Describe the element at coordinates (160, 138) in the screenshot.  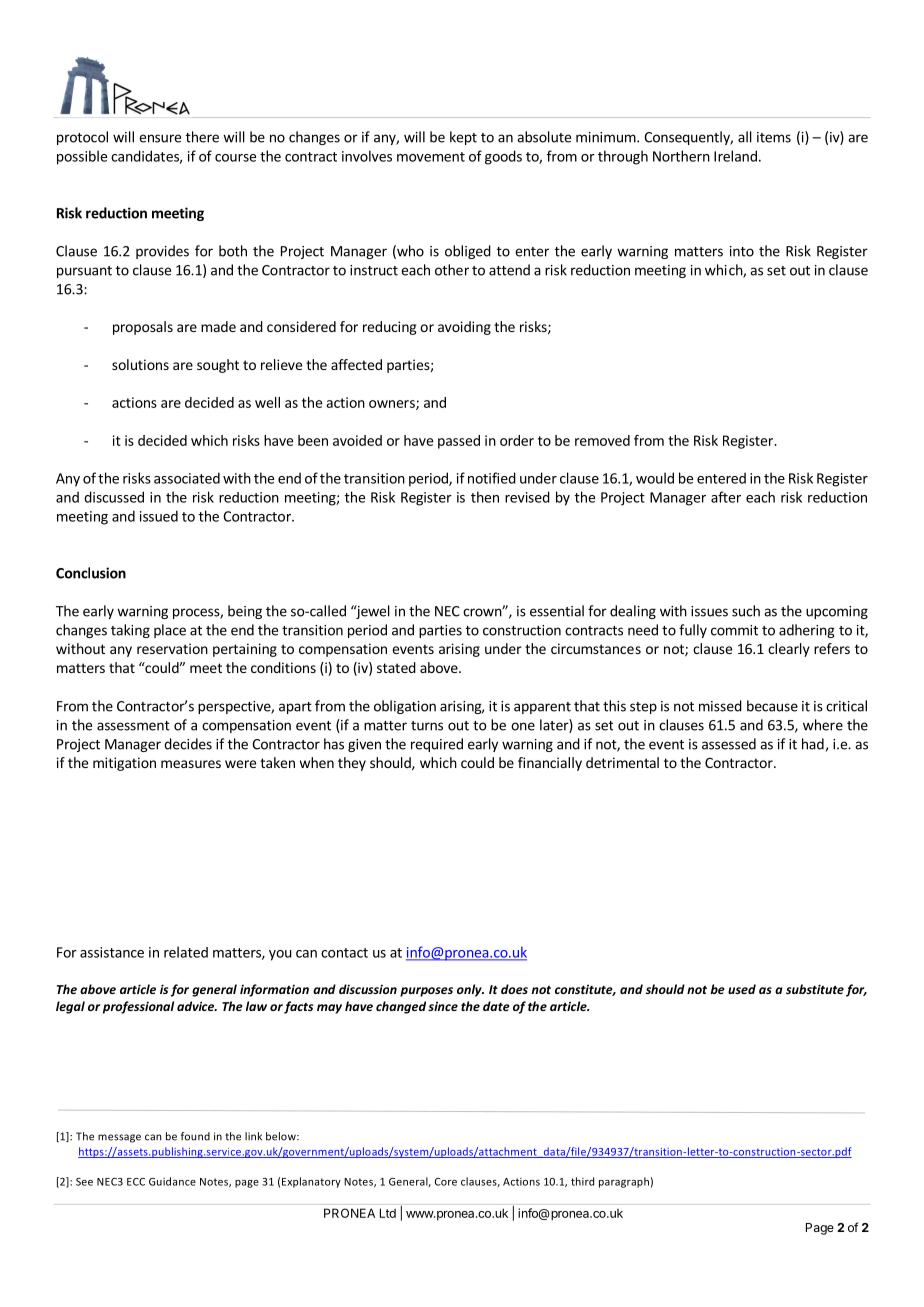
I see `ensure` at that location.
